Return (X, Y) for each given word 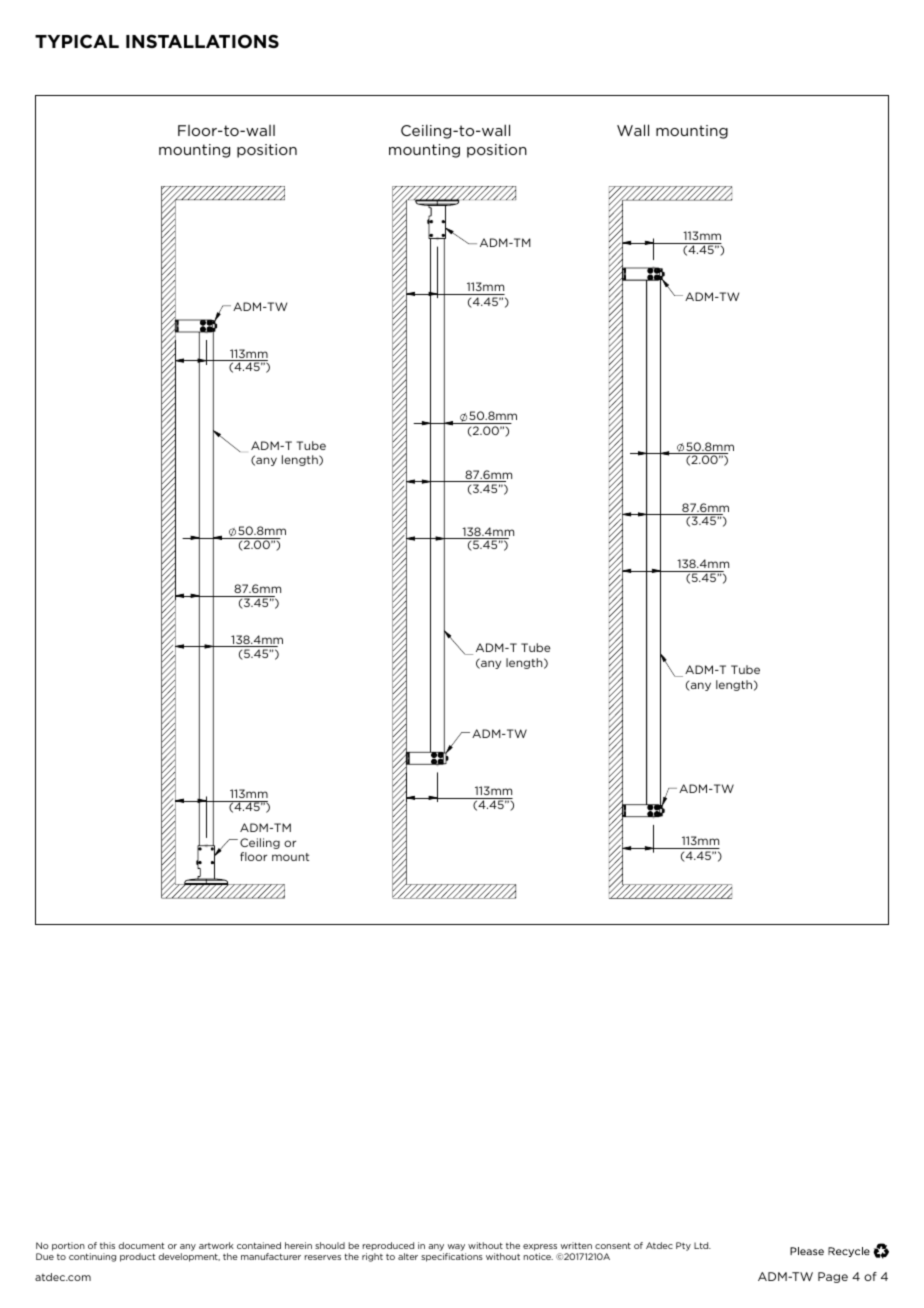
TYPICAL (77, 41)
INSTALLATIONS (202, 41)
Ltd (702, 1245)
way (456, 1247)
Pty (683, 1246)
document (141, 1245)
